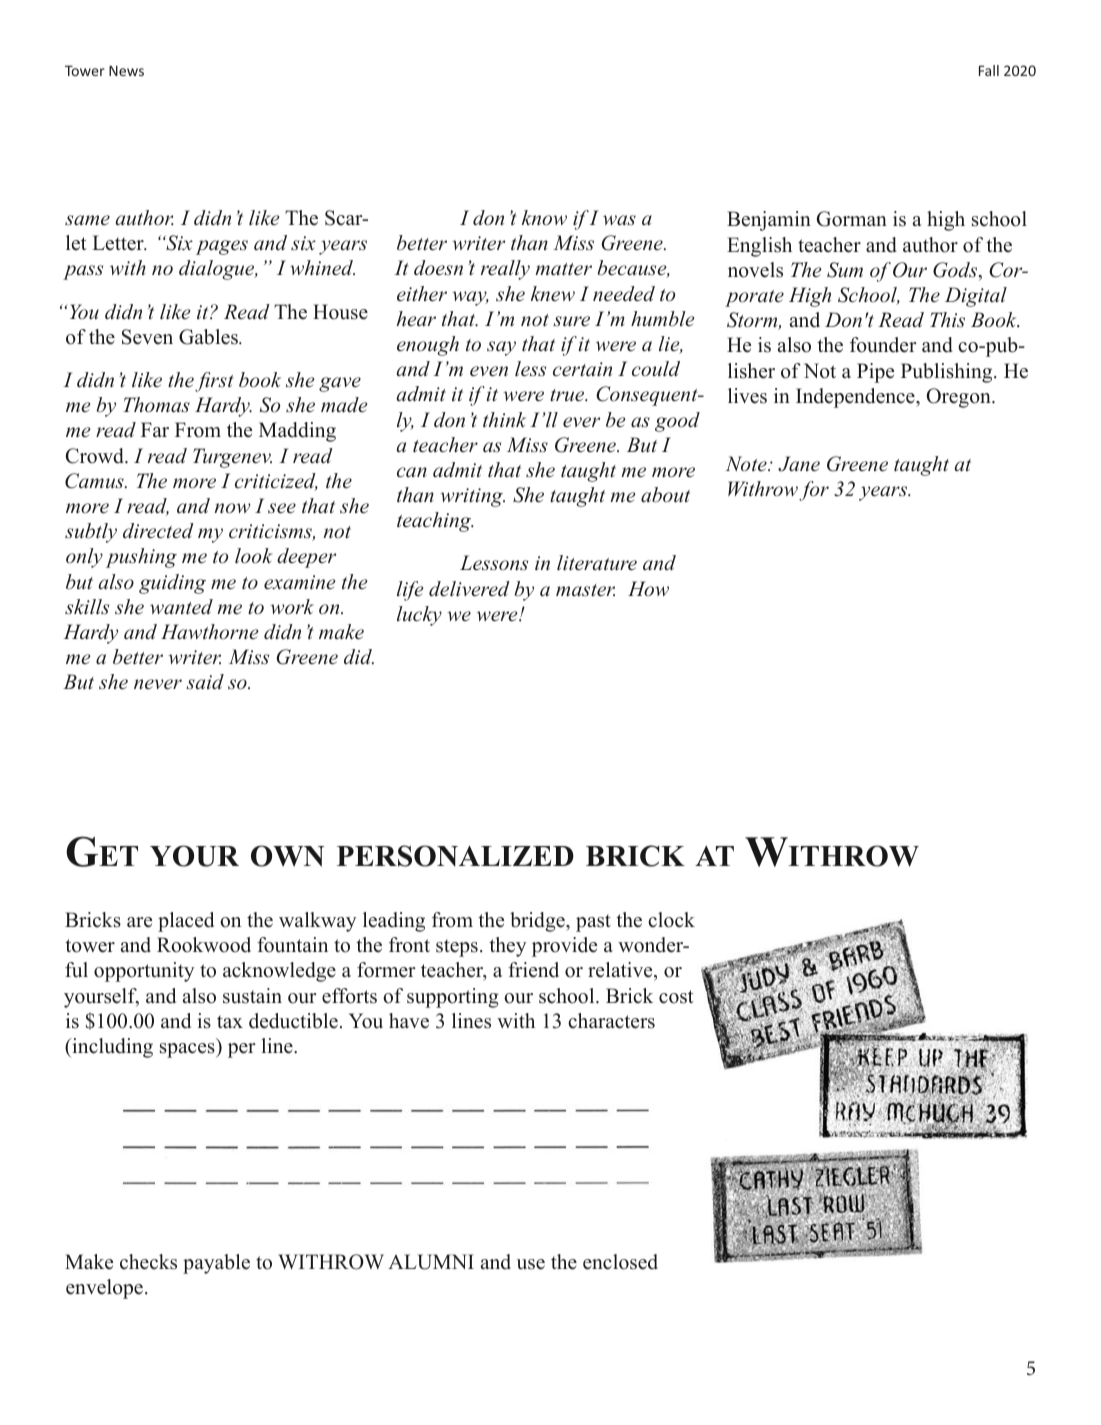 The height and width of the screenshot is (1425, 1101). I want to click on clock, so click(671, 920).
